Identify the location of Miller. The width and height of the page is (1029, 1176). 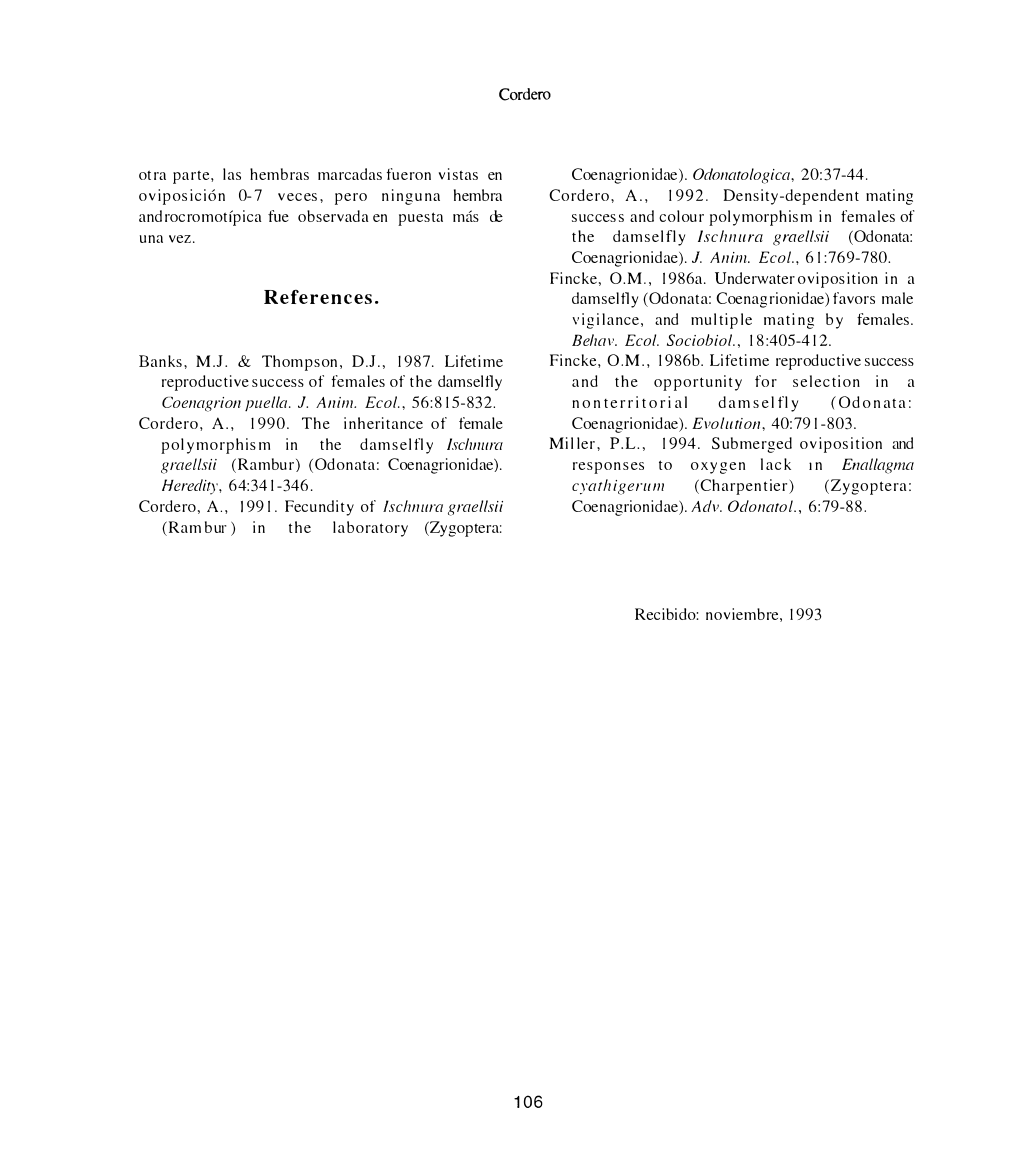
(574, 443).
